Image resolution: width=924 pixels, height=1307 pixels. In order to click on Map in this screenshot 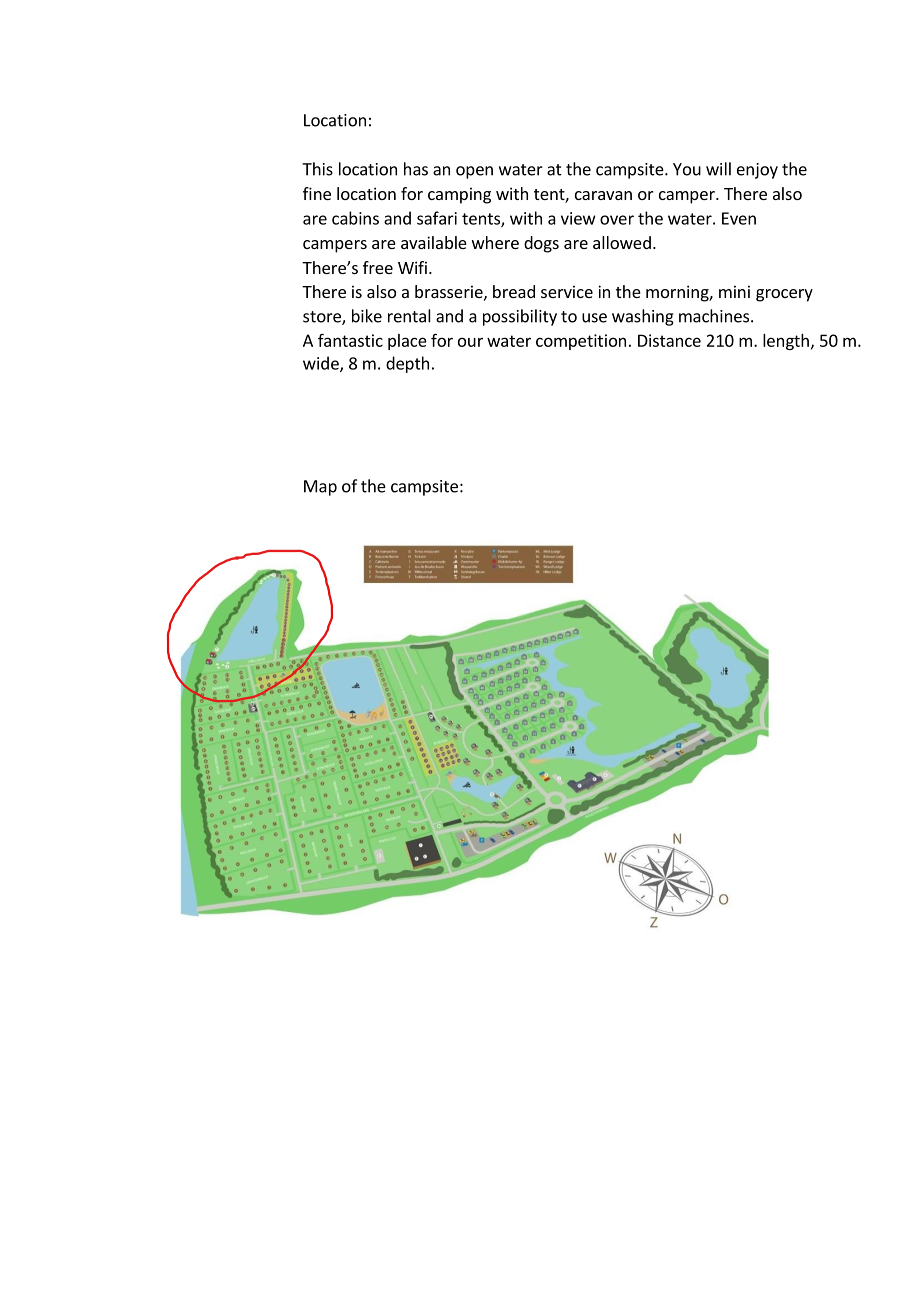, I will do `click(320, 488)`.
